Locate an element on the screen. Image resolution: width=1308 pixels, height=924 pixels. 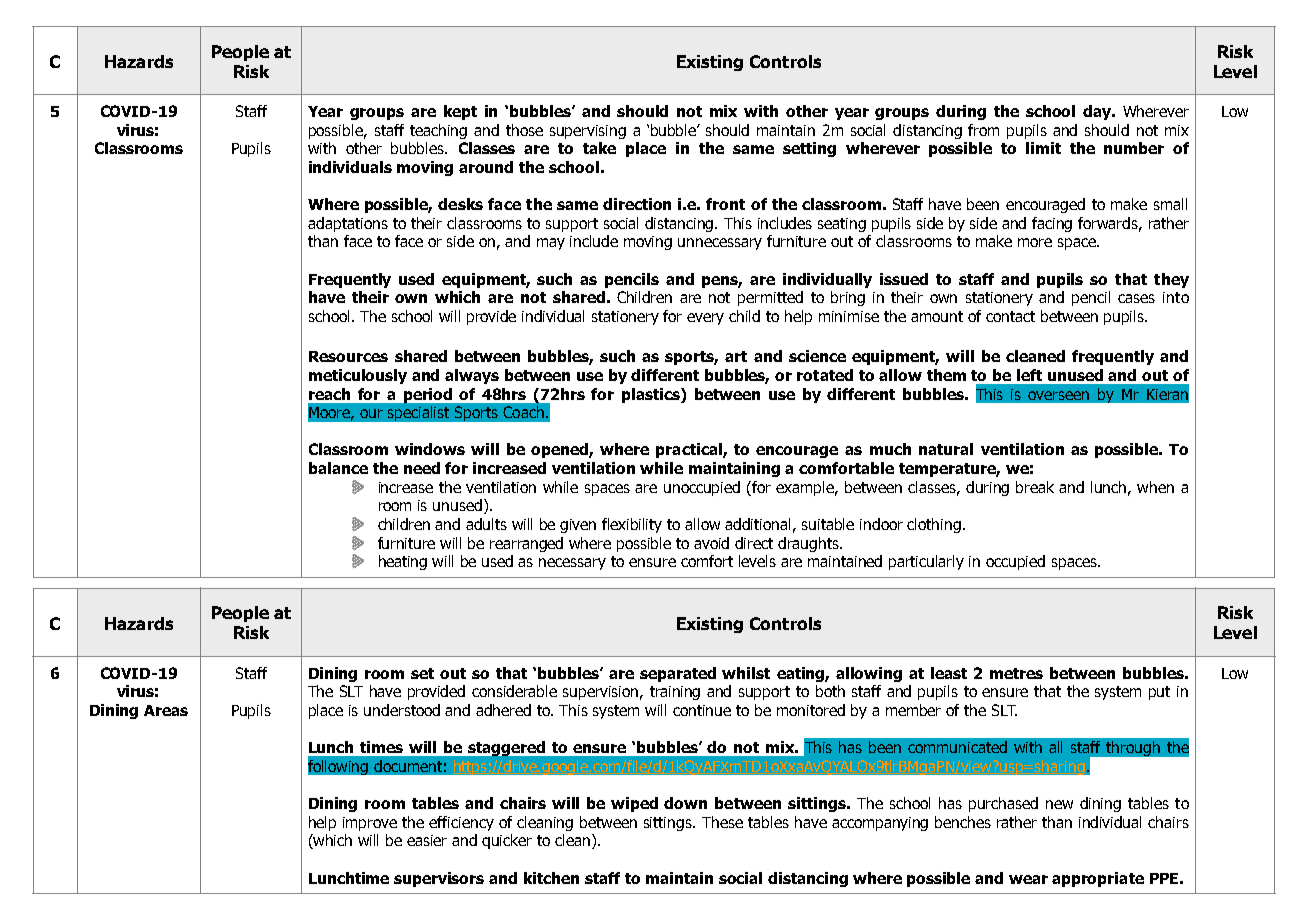
limit is located at coordinates (1043, 148).
